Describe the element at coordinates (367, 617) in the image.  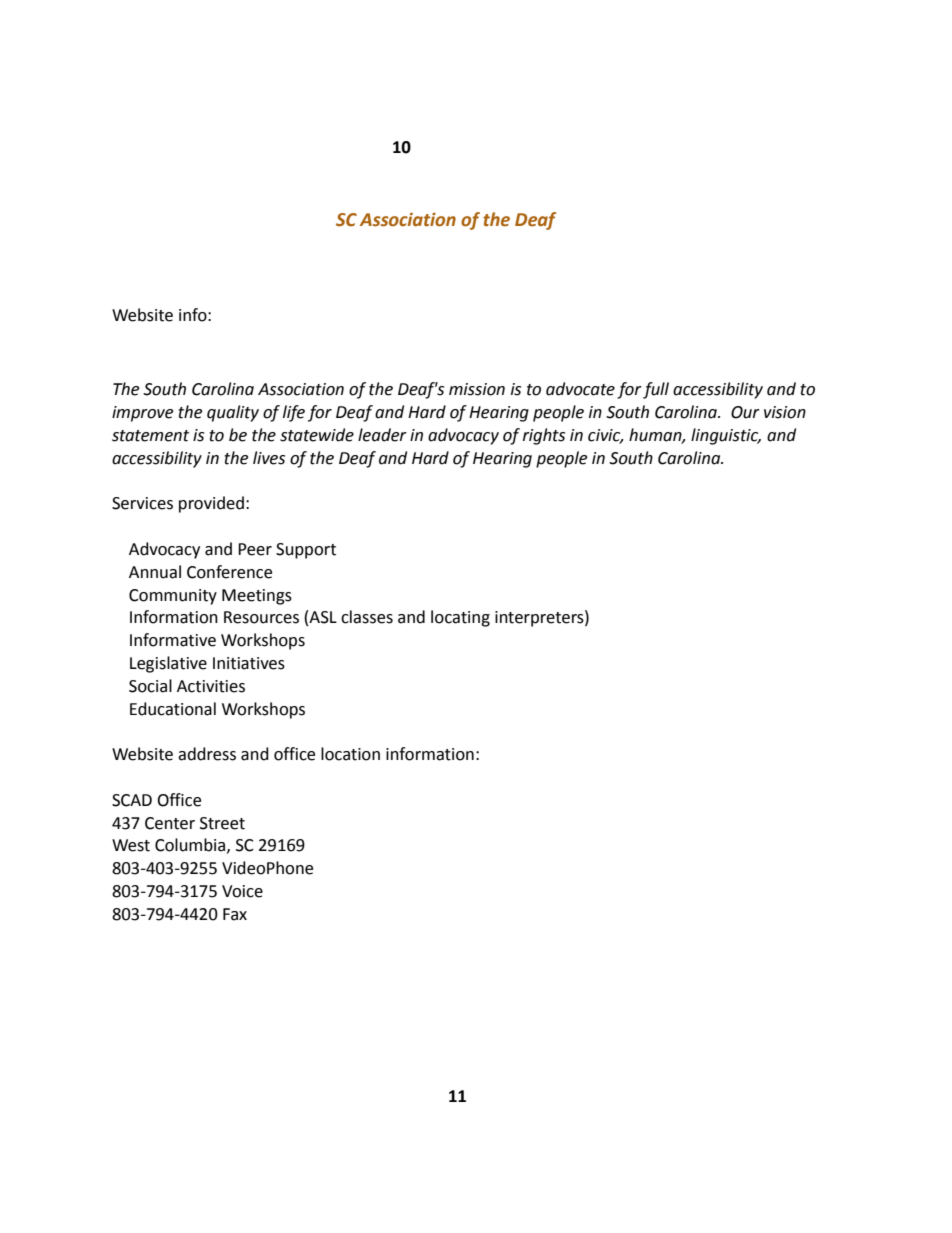
I see `classes` at that location.
